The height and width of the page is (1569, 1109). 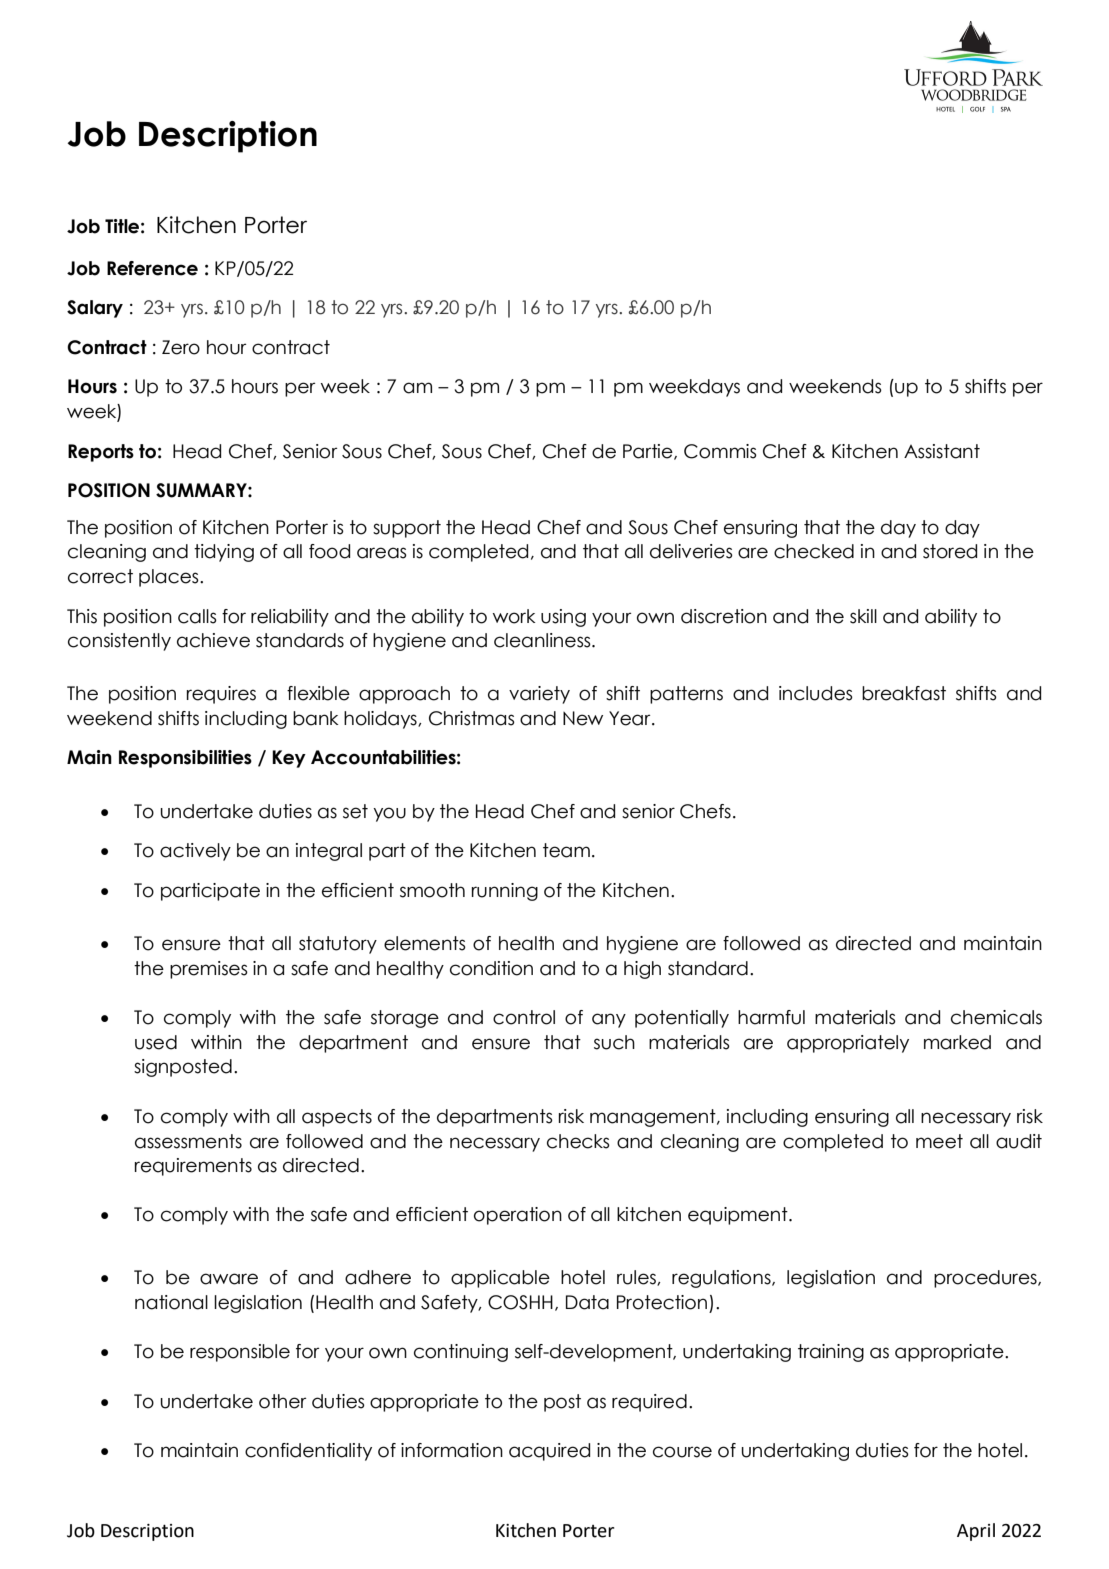 What do you see at coordinates (563, 618) in the page?
I see `using` at bounding box center [563, 618].
